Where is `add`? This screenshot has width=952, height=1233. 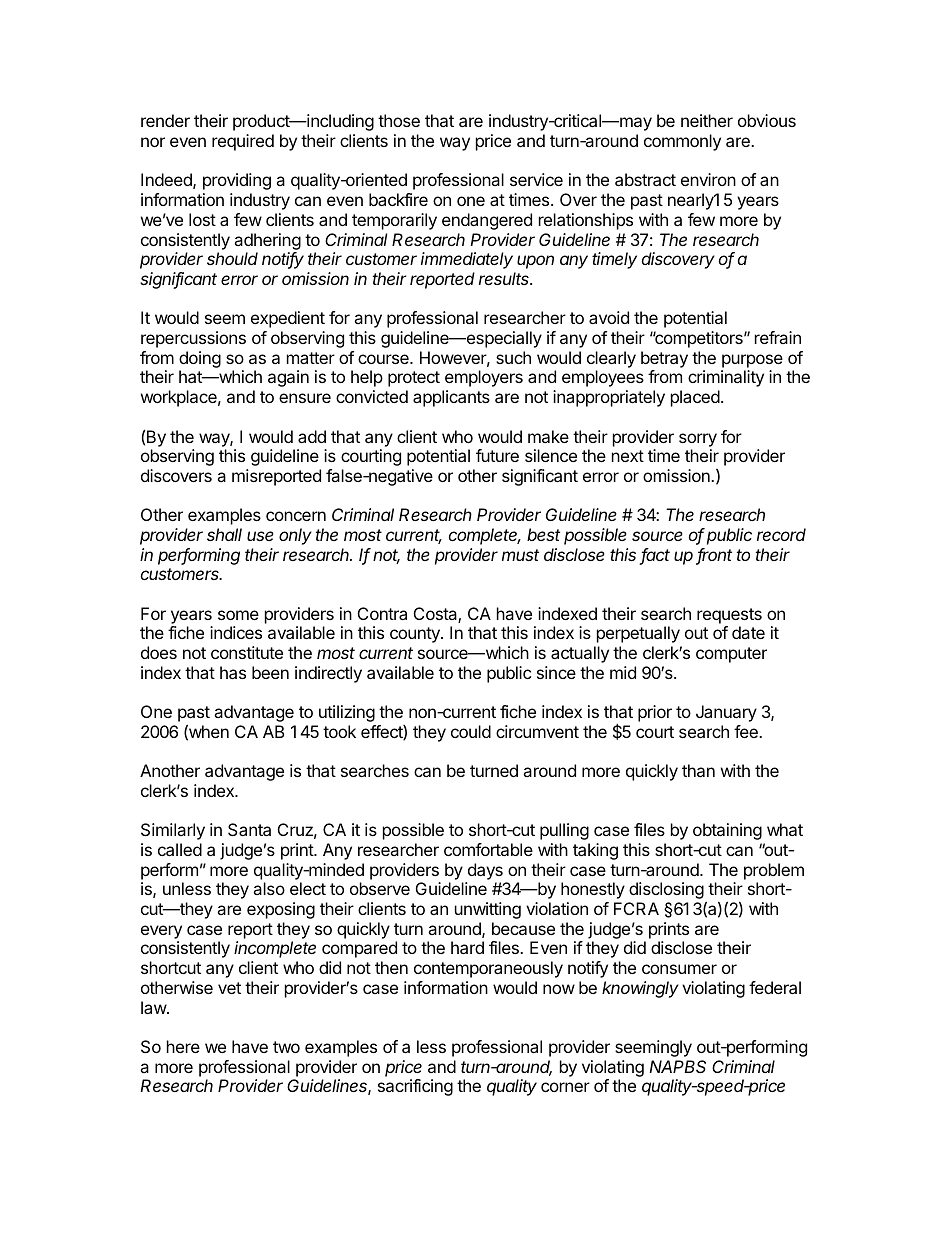
add is located at coordinates (312, 436).
